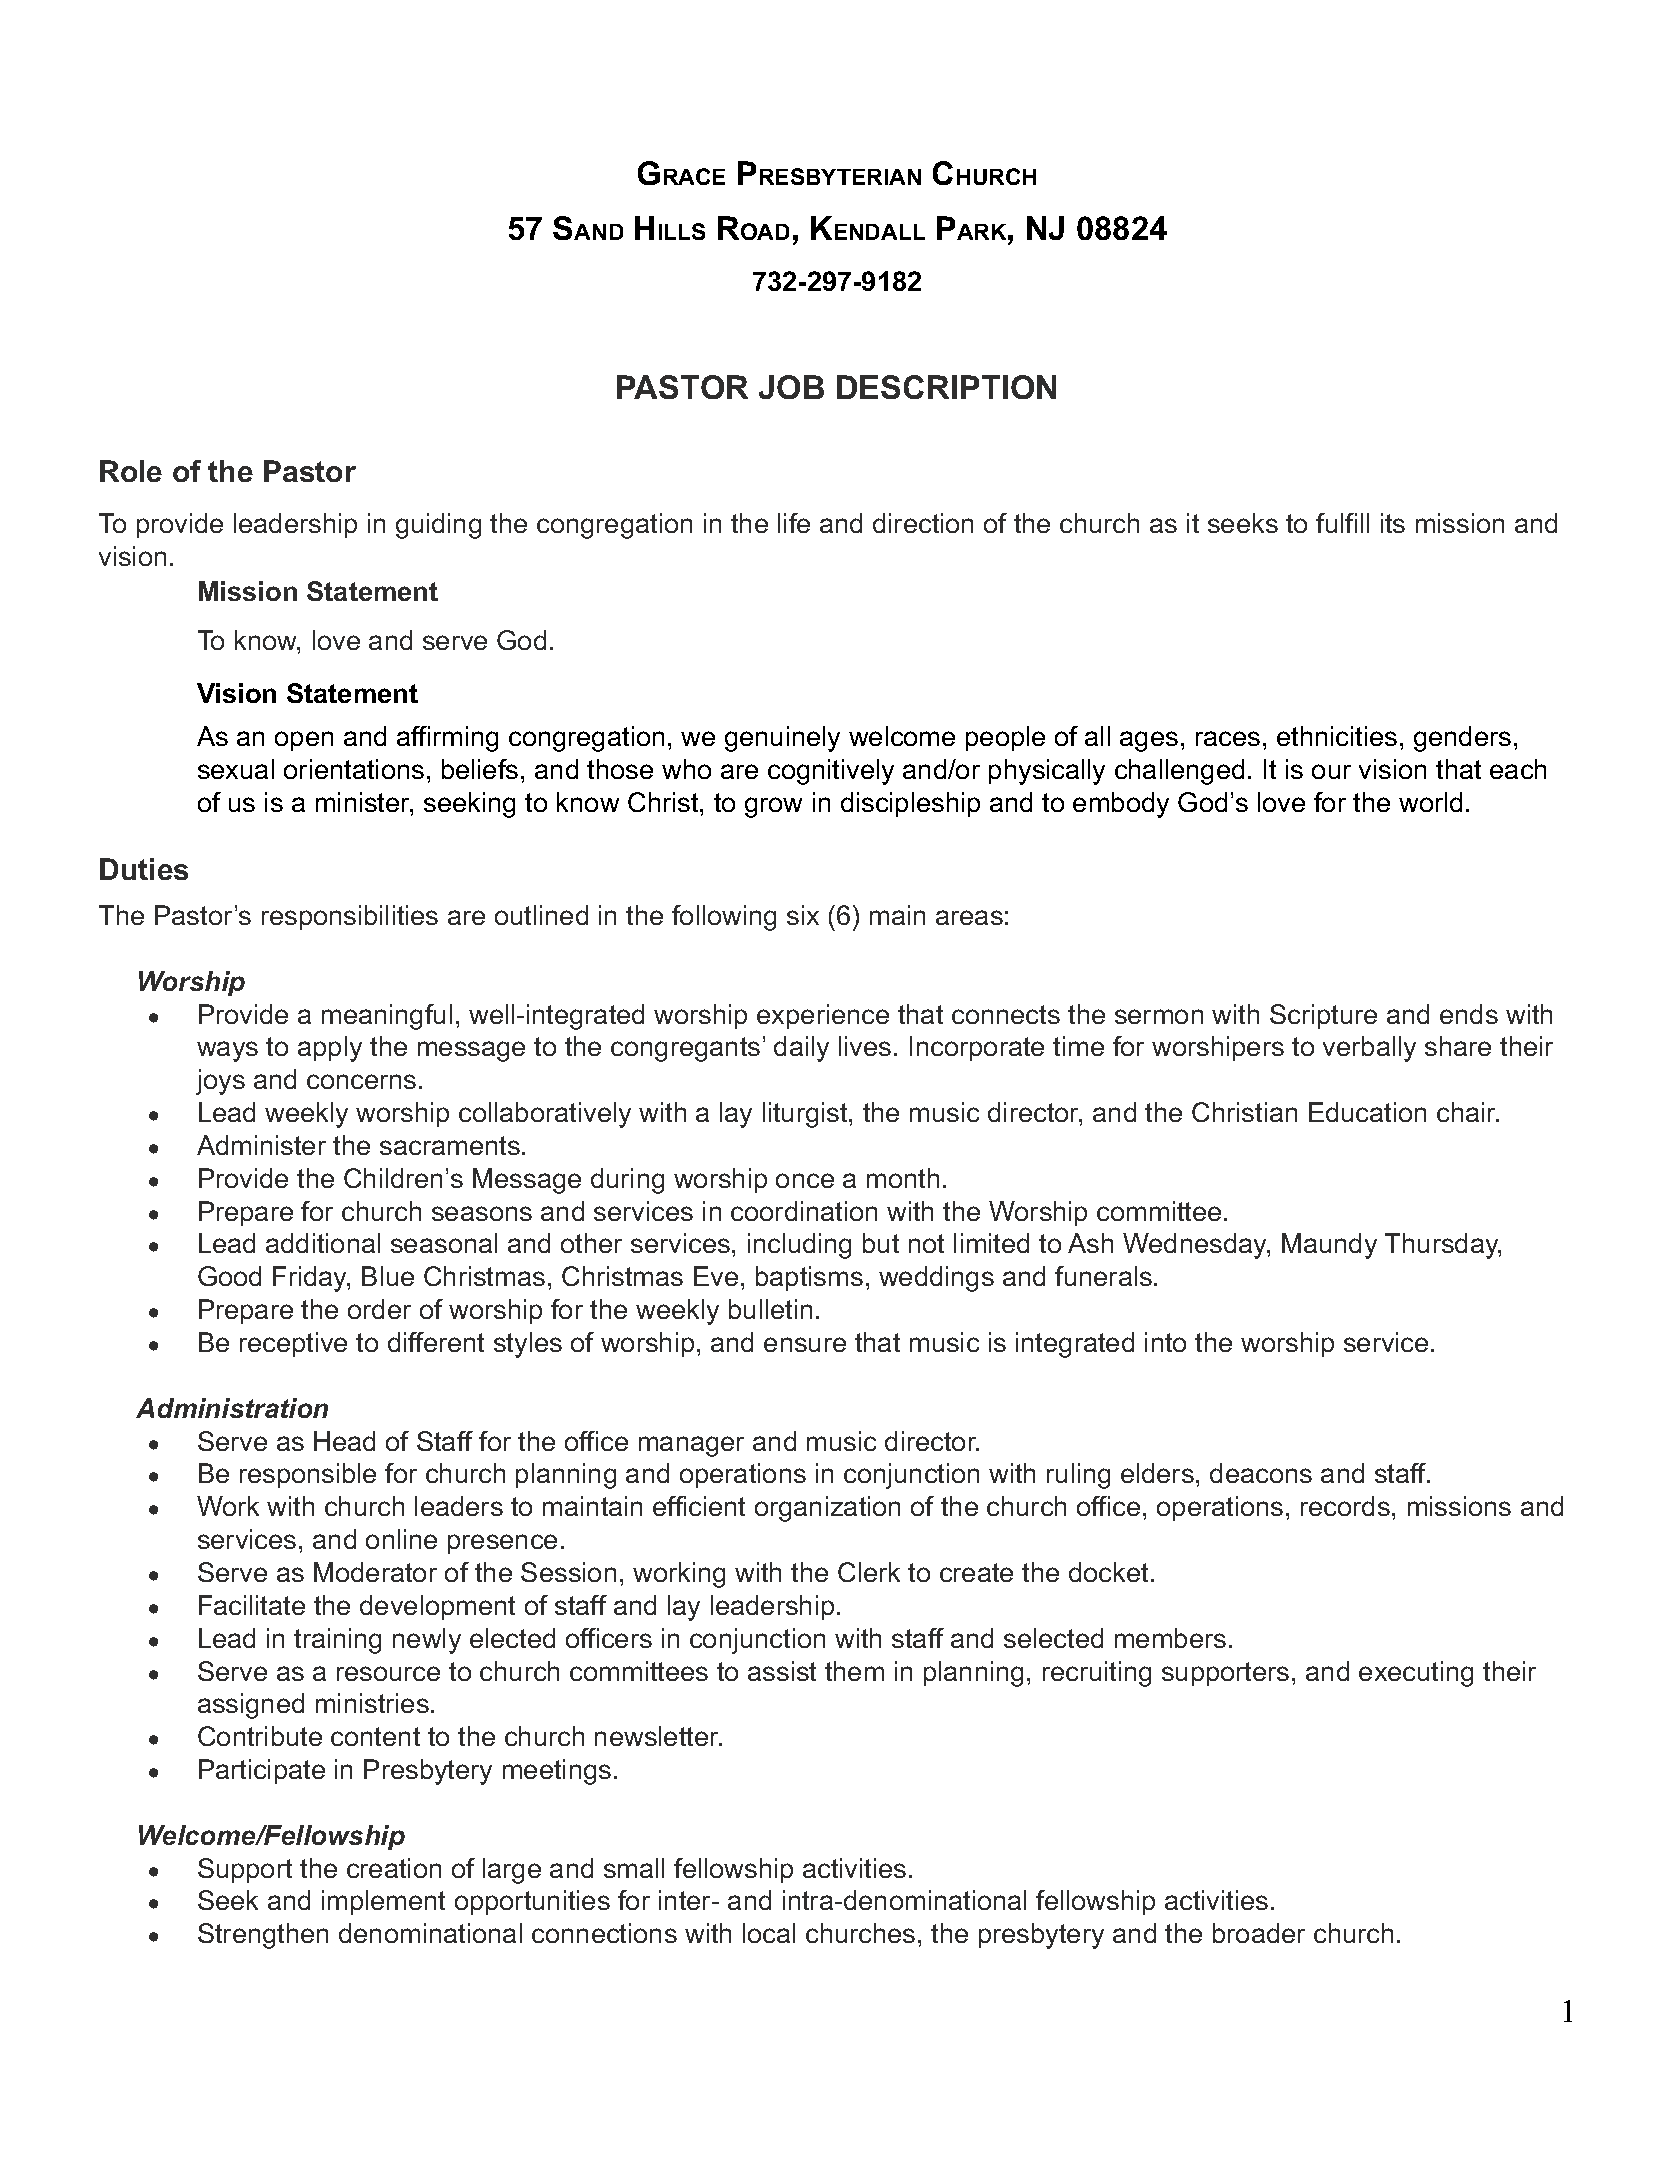  Describe the element at coordinates (383, 1902) in the image. I see `implement` at that location.
